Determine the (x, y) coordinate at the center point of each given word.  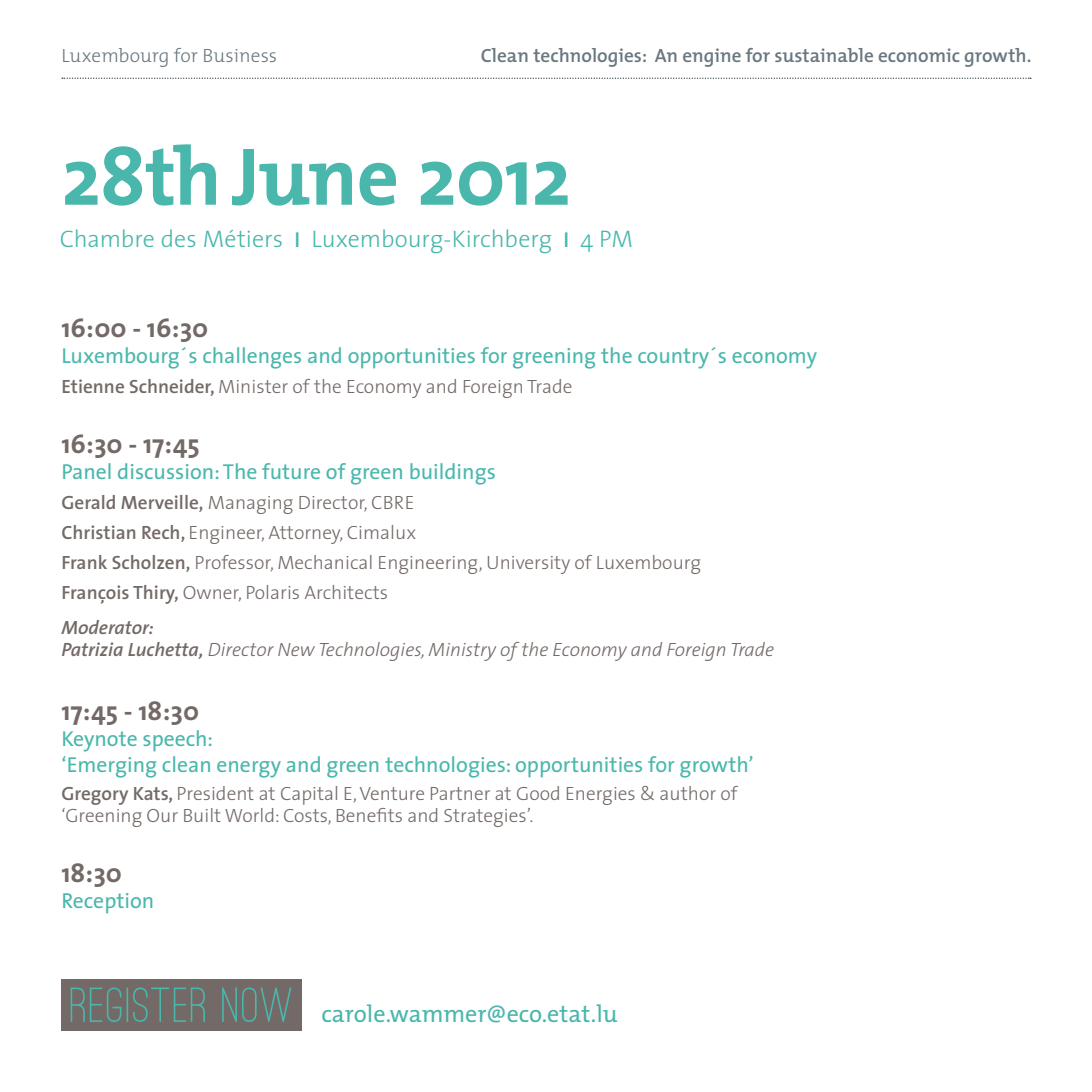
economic (919, 55)
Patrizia (92, 649)
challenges (252, 358)
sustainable (824, 55)
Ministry (462, 652)
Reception (107, 903)
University (529, 565)
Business (240, 55)
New (296, 649)
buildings (452, 474)
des (178, 238)
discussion (165, 471)
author (688, 793)
